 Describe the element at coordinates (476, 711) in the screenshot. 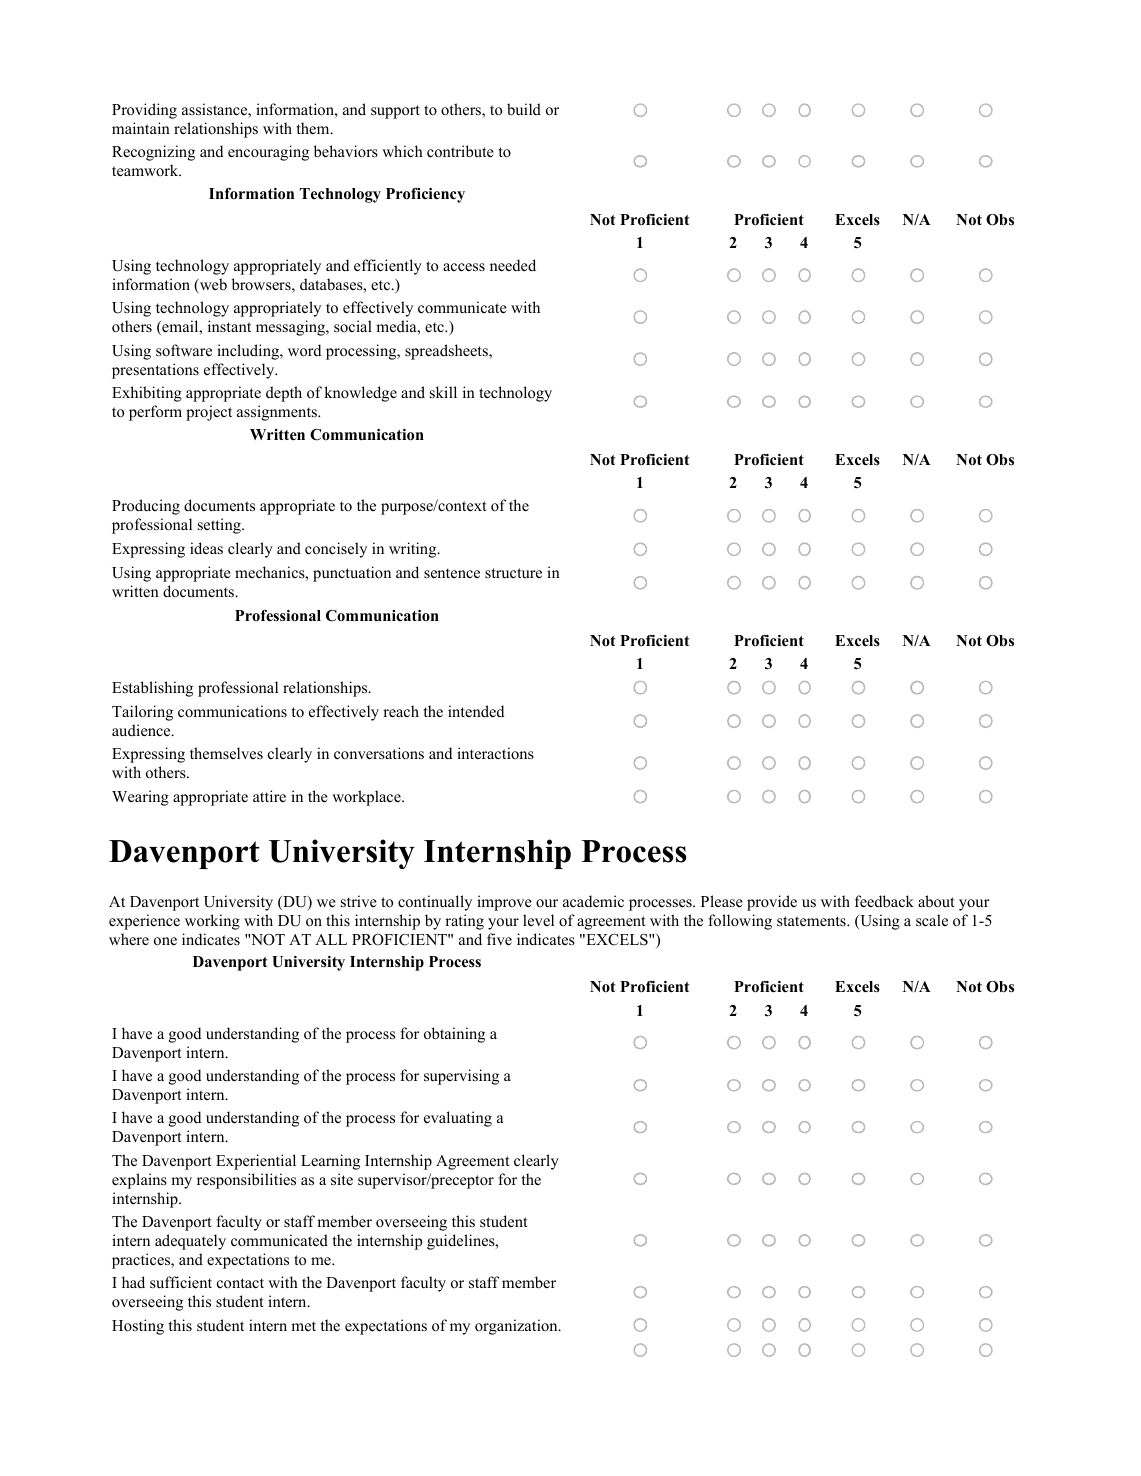

I see `intended` at that location.
